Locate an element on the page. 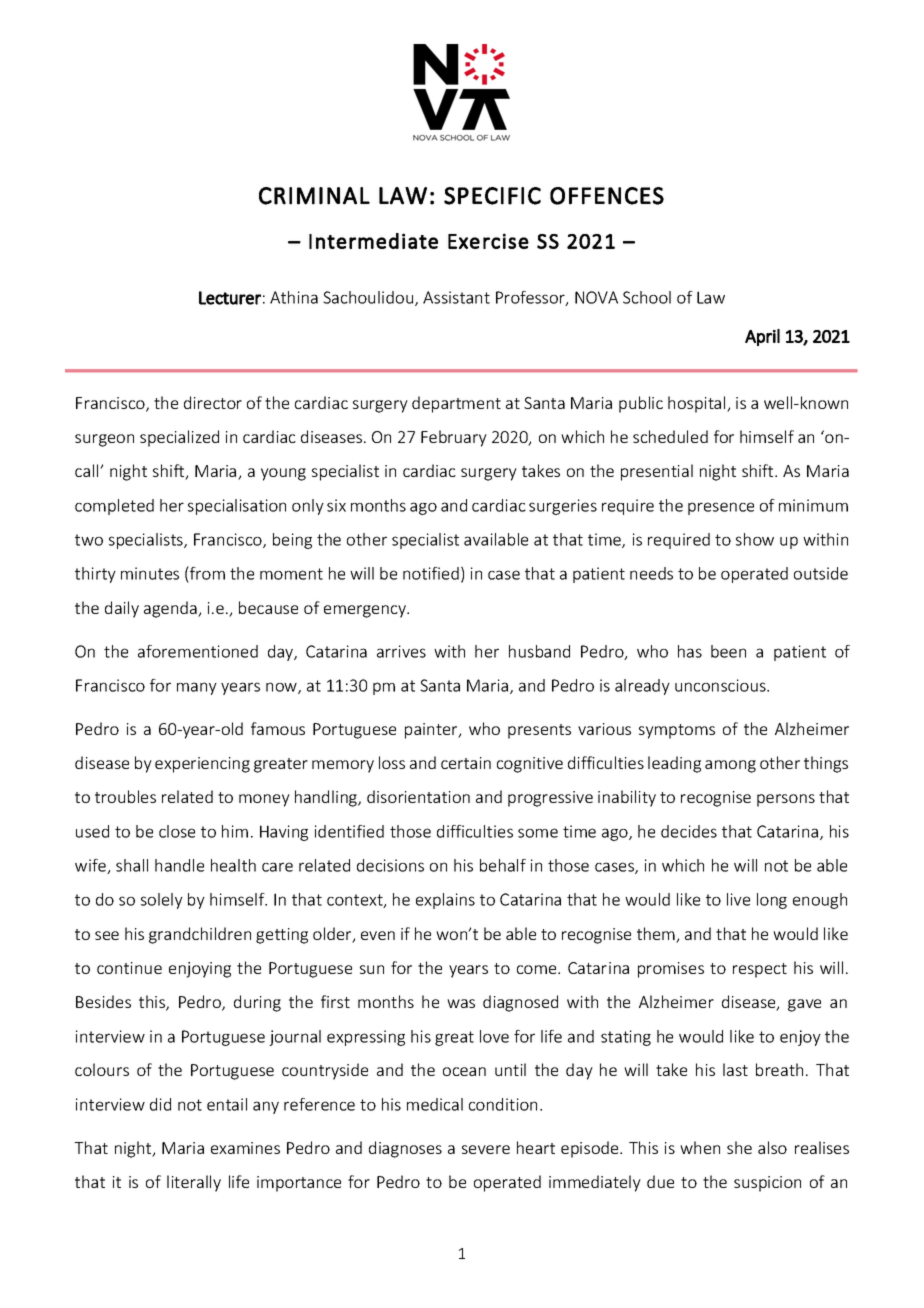 The image size is (924, 1308). been is located at coordinates (728, 651).
